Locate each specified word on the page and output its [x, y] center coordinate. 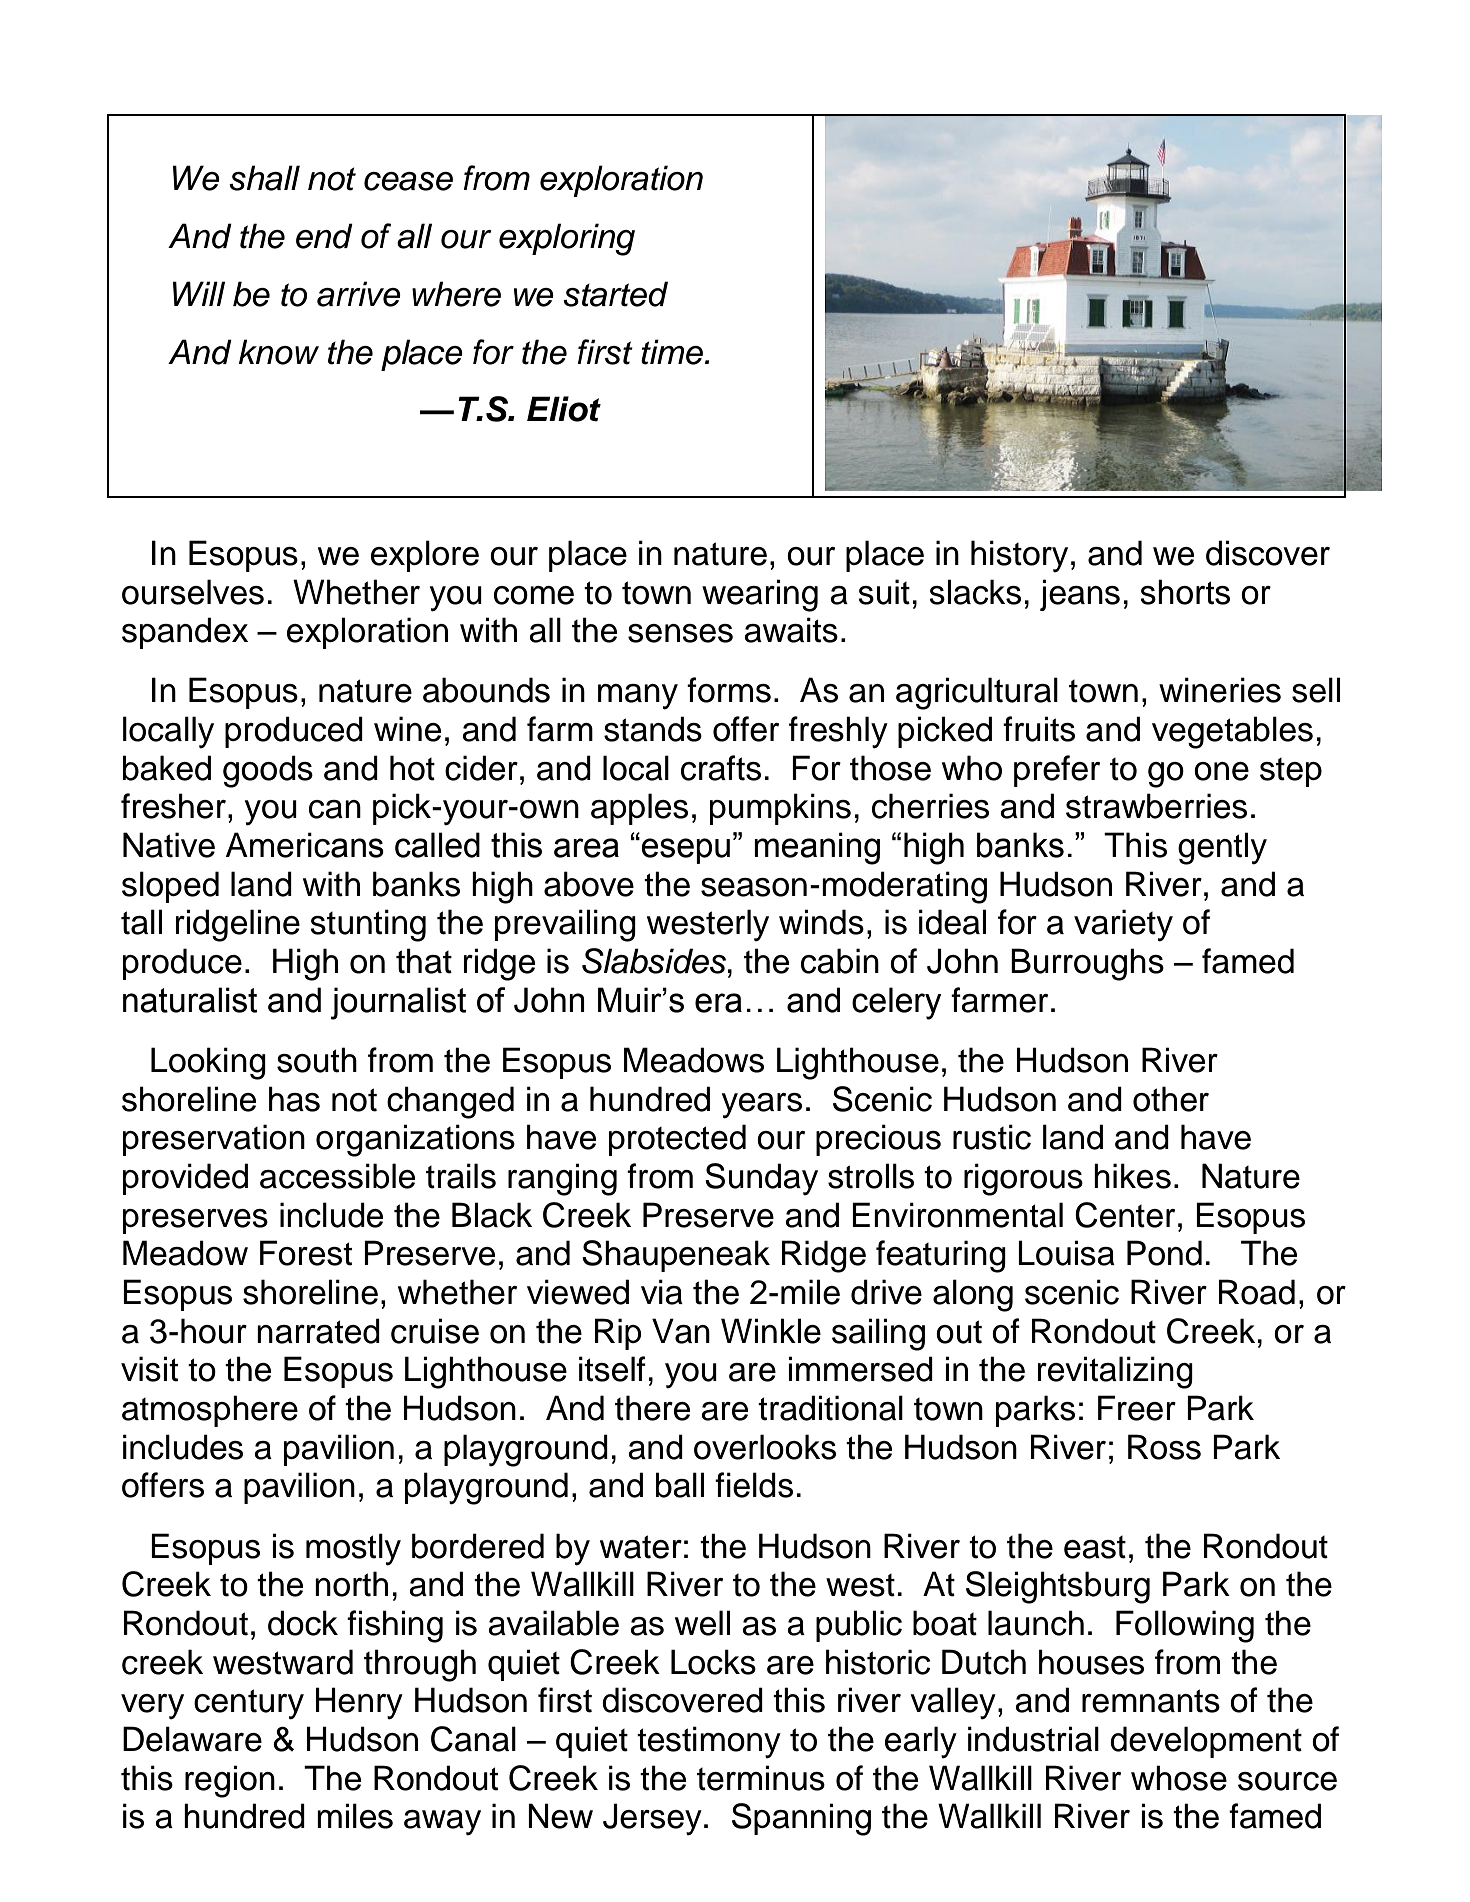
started [615, 294]
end [324, 236]
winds [821, 922]
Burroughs [1087, 964]
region [230, 1781]
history [1019, 556]
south [317, 1060]
